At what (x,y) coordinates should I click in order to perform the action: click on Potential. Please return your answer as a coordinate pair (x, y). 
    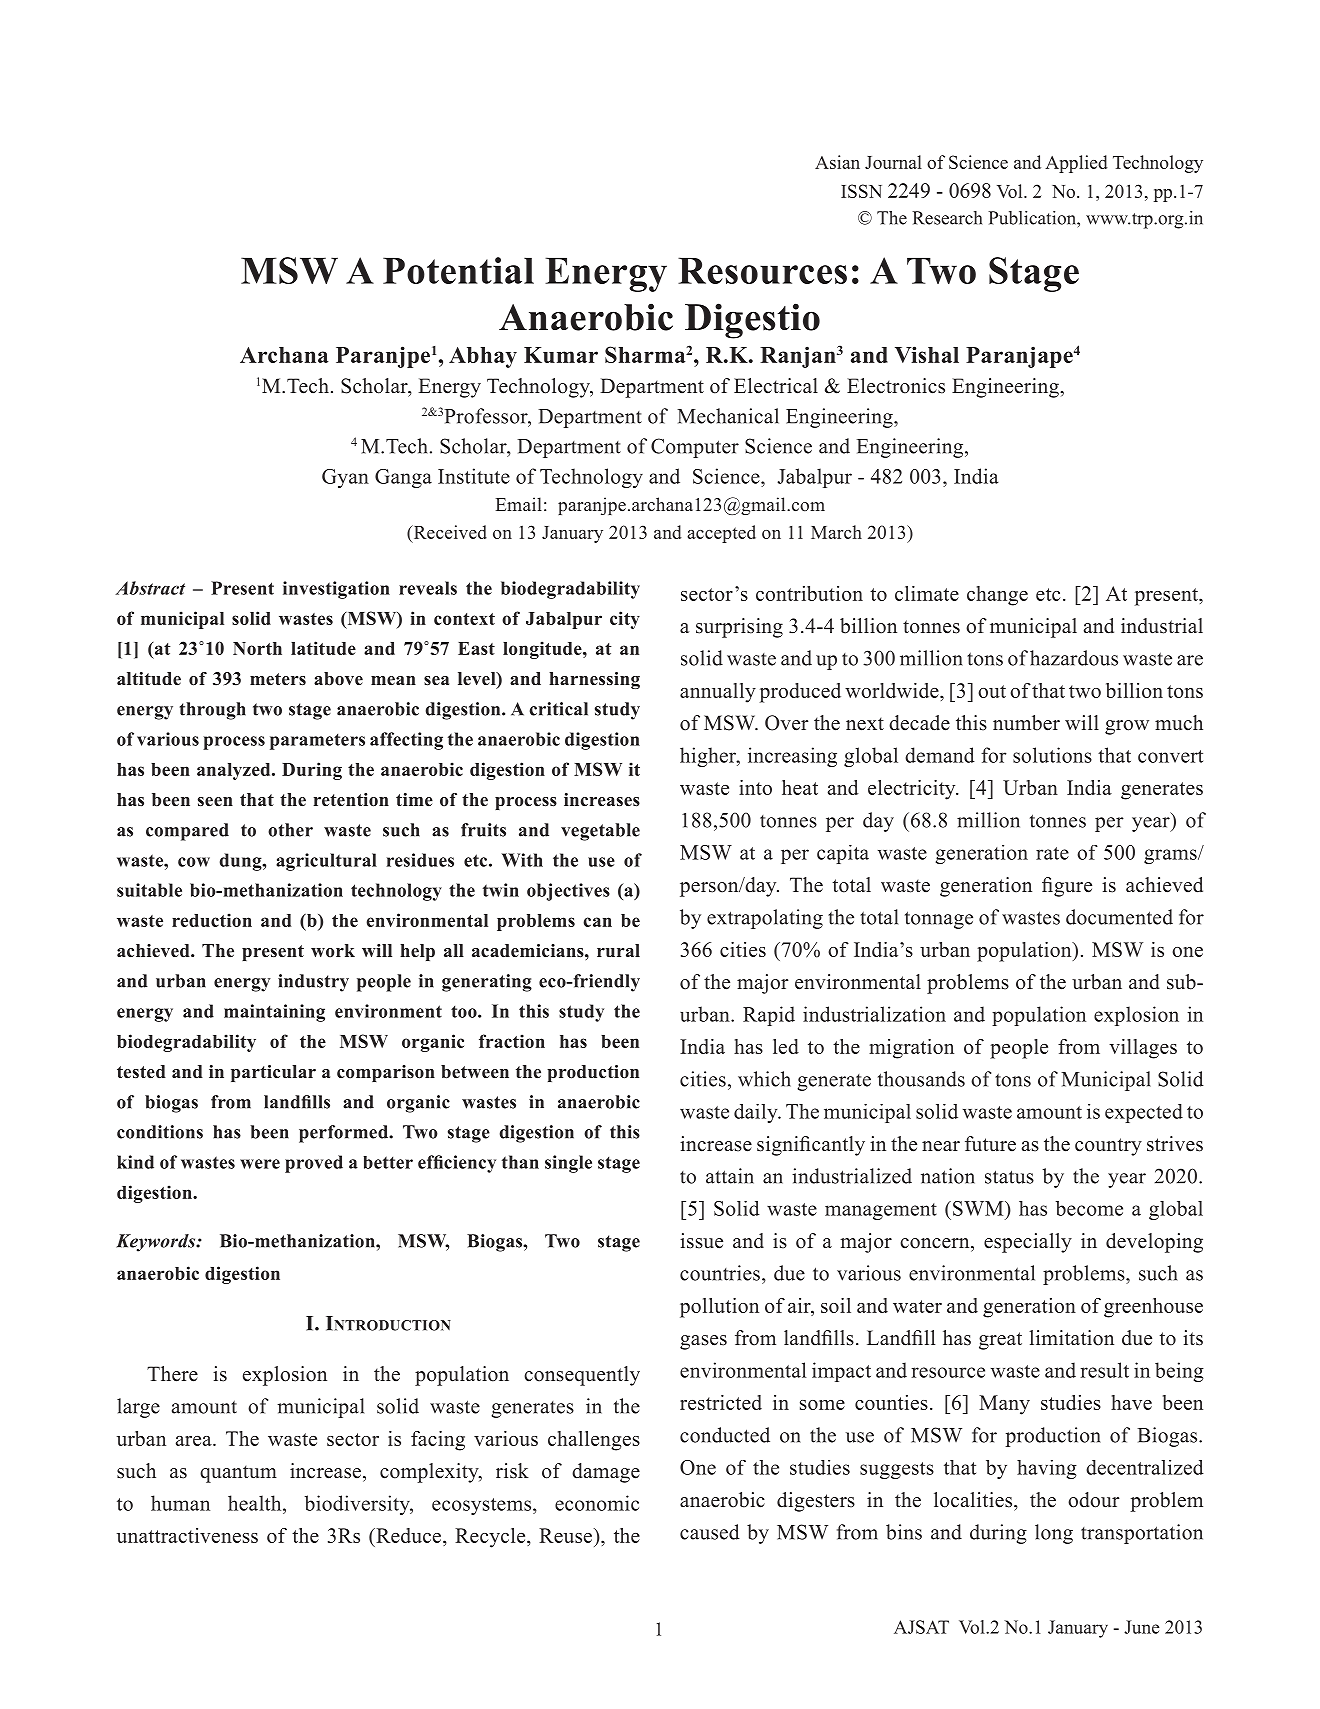
    Looking at the image, I should click on (458, 270).
